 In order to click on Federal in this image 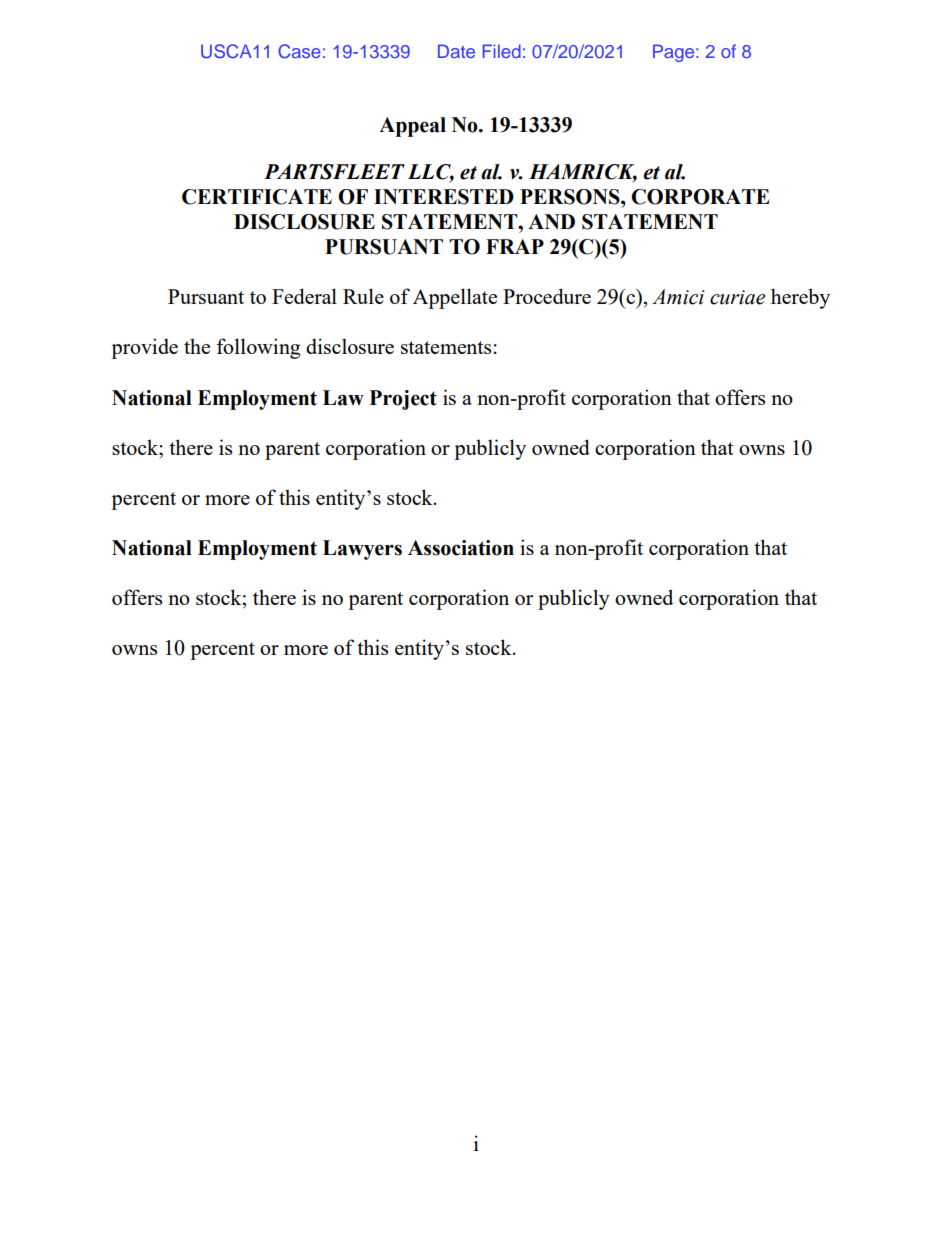, I will do `click(304, 296)`.
